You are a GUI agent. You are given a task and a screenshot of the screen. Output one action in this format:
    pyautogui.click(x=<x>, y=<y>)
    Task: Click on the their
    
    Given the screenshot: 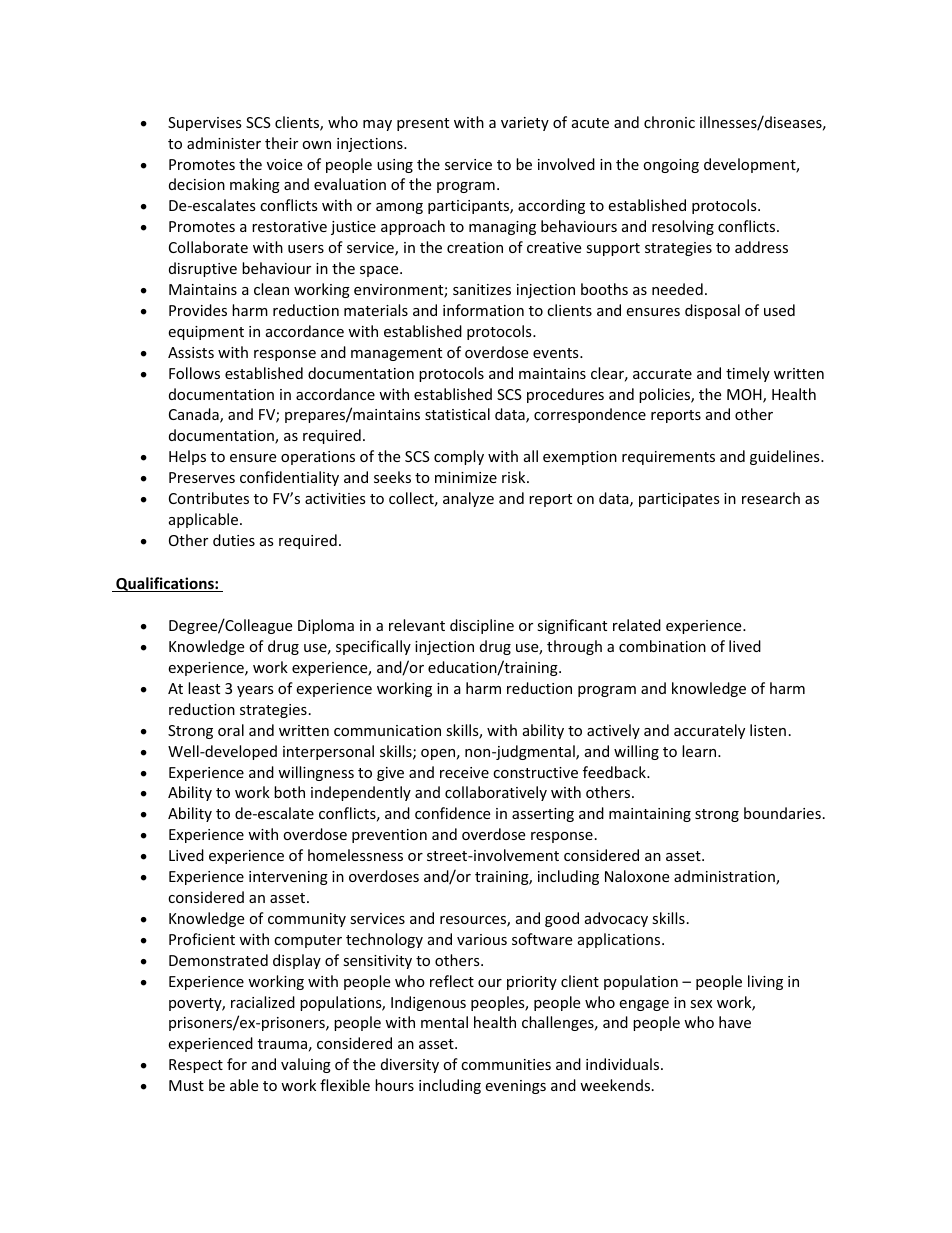 What is the action you would take?
    pyautogui.click(x=281, y=143)
